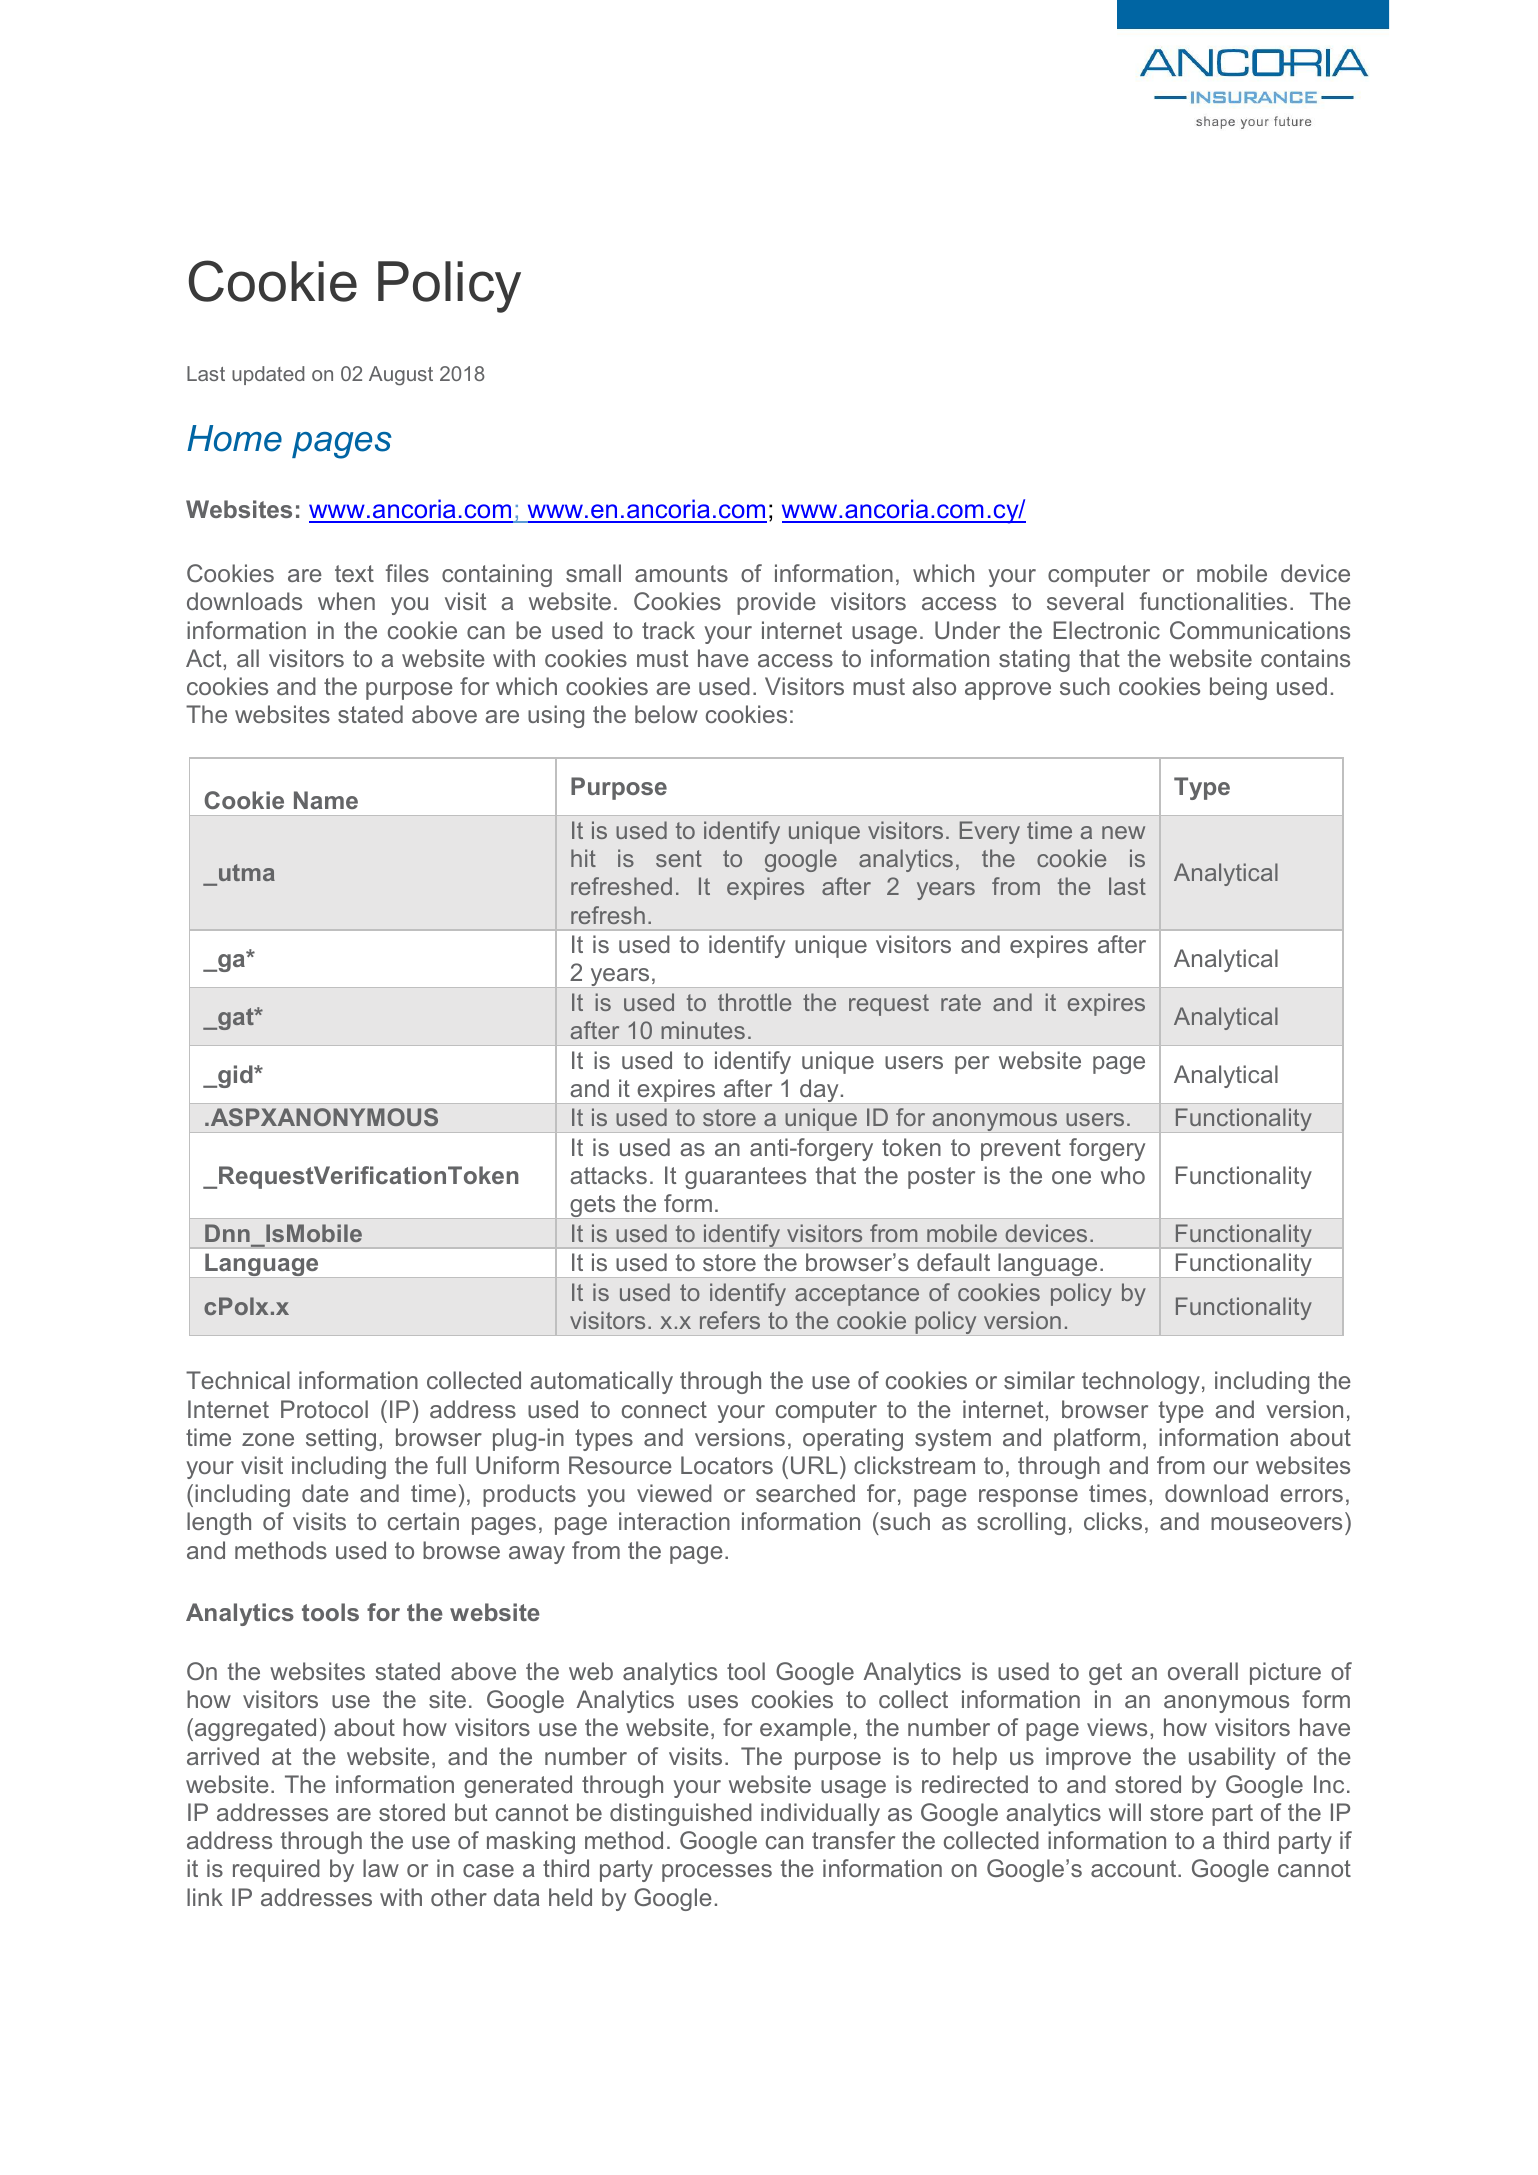 This document has height=2175, width=1538. Describe the element at coordinates (593, 1207) in the document. I see `gets` at that location.
